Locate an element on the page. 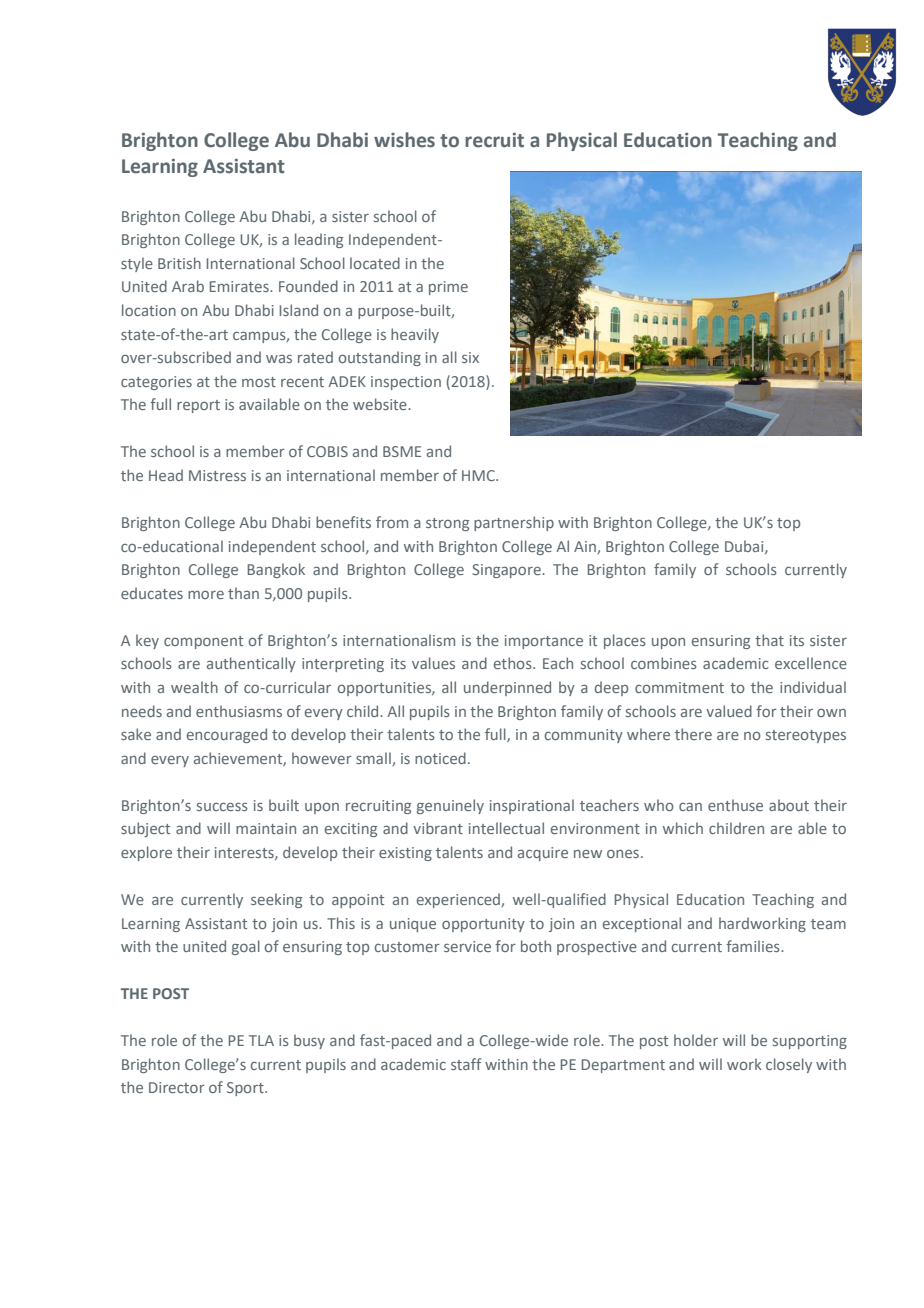 This document has height=1308, width=924. encouraged is located at coordinates (227, 735).
